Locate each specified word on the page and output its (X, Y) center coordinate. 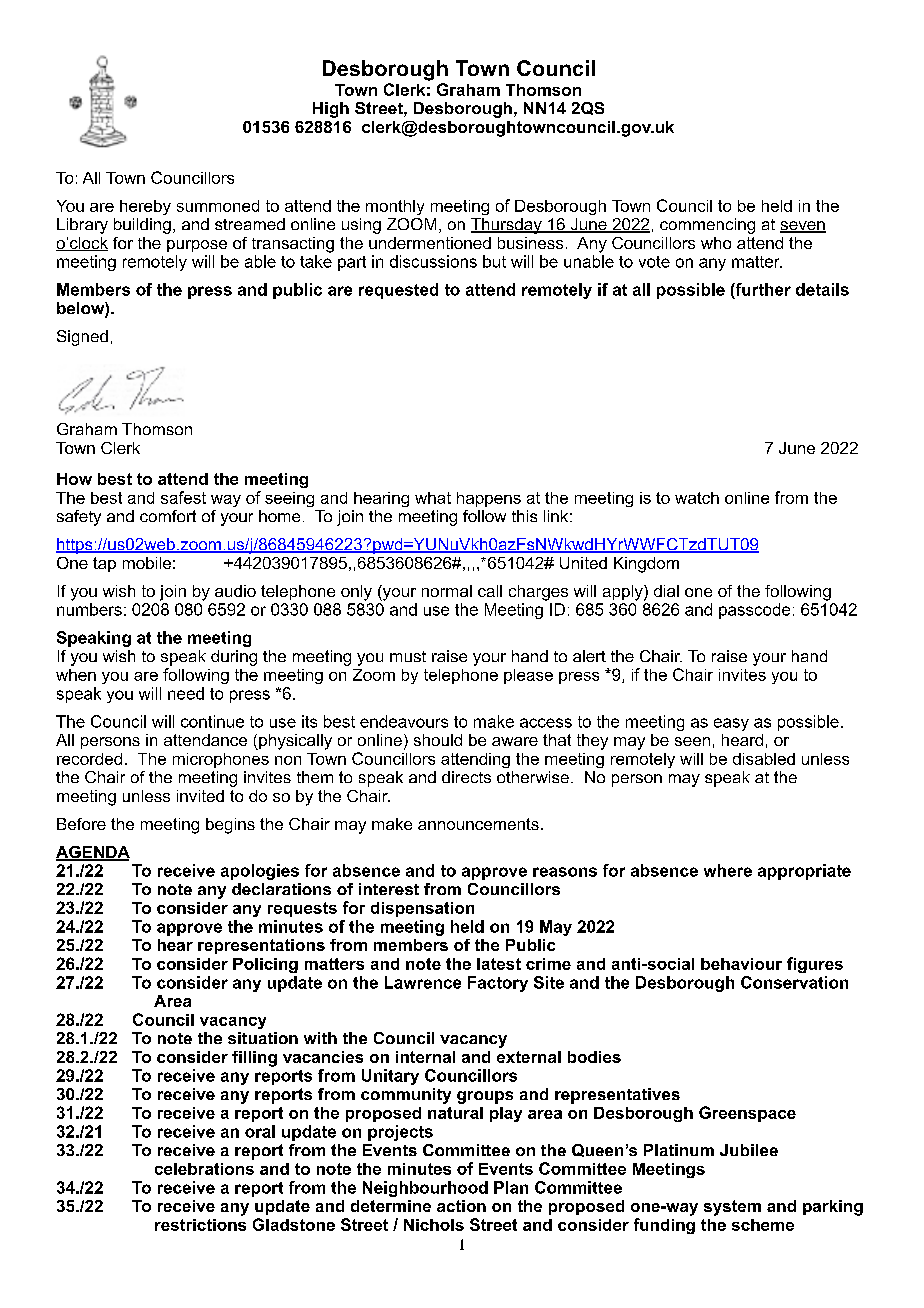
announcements (478, 824)
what (433, 498)
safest (183, 497)
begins (230, 826)
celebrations (204, 1169)
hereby (145, 207)
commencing (707, 226)
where (728, 870)
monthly (395, 207)
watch (697, 498)
